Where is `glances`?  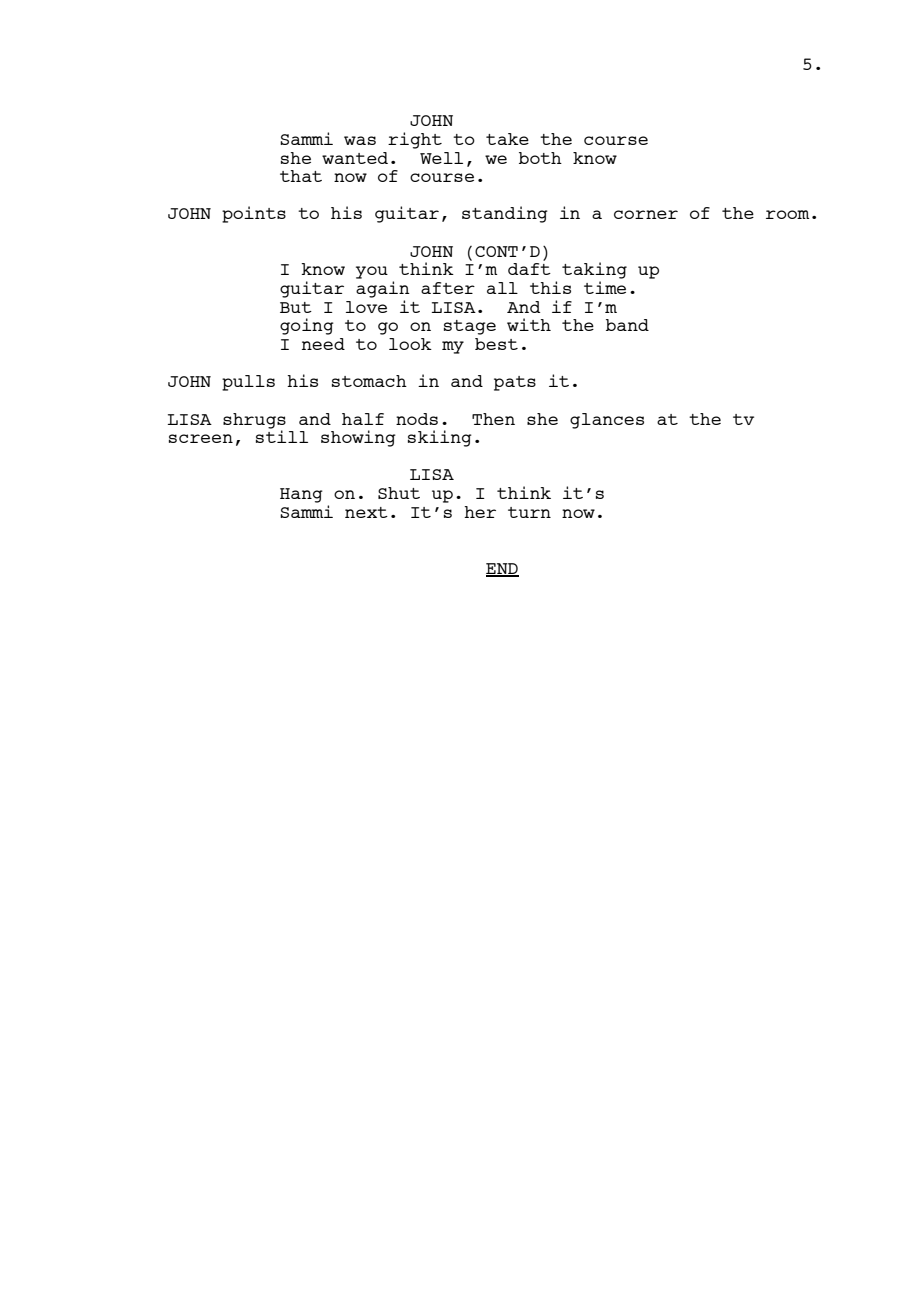 glances is located at coordinates (607, 421).
